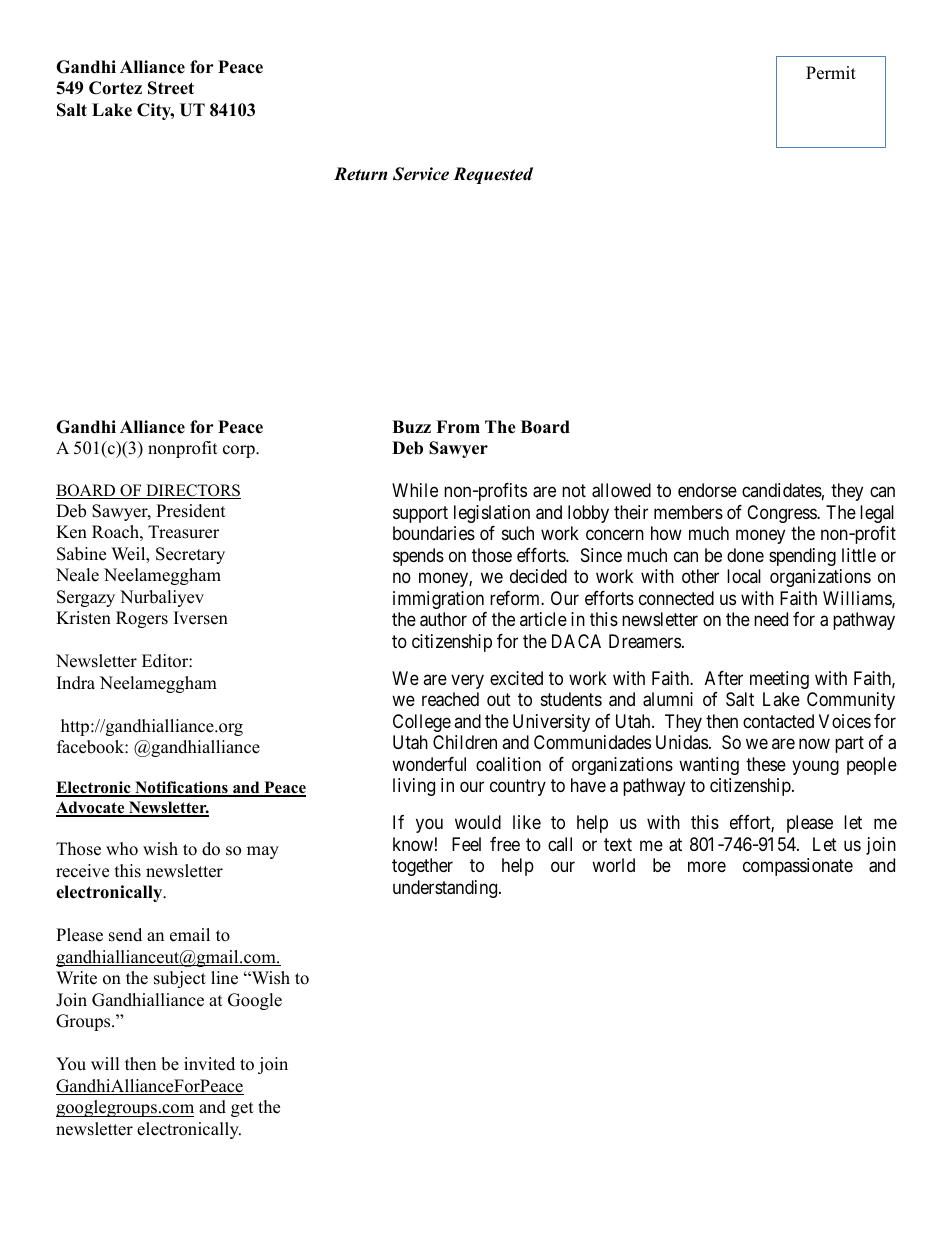 The width and height of the screenshot is (952, 1233). I want to click on compassionate, so click(798, 867).
